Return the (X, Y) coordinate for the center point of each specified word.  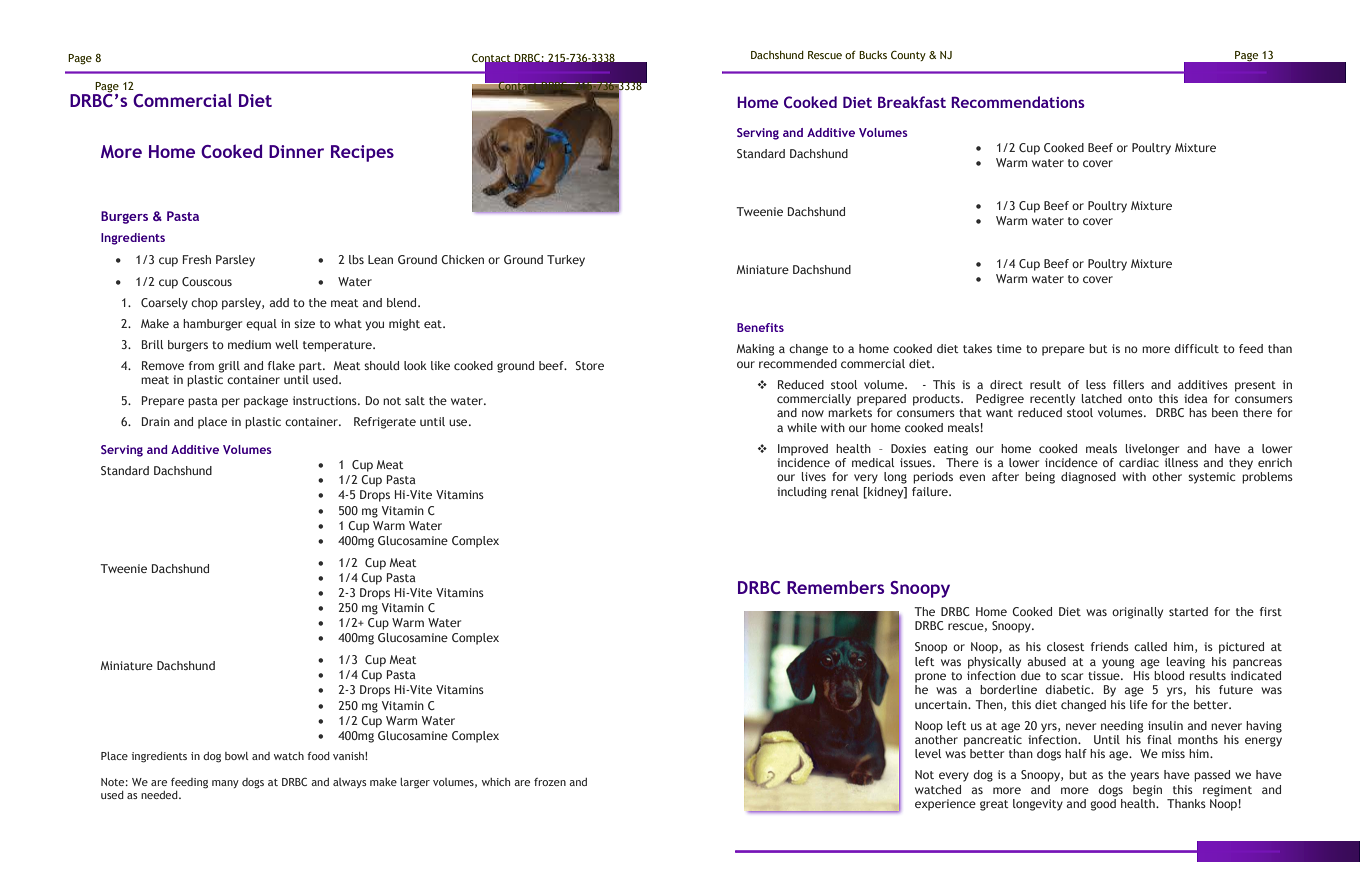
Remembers (835, 587)
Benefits (760, 327)
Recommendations (1018, 102)
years (1144, 777)
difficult (1196, 348)
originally (1137, 613)
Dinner (296, 151)
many (225, 784)
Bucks (873, 55)
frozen (550, 782)
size (304, 323)
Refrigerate (385, 423)
